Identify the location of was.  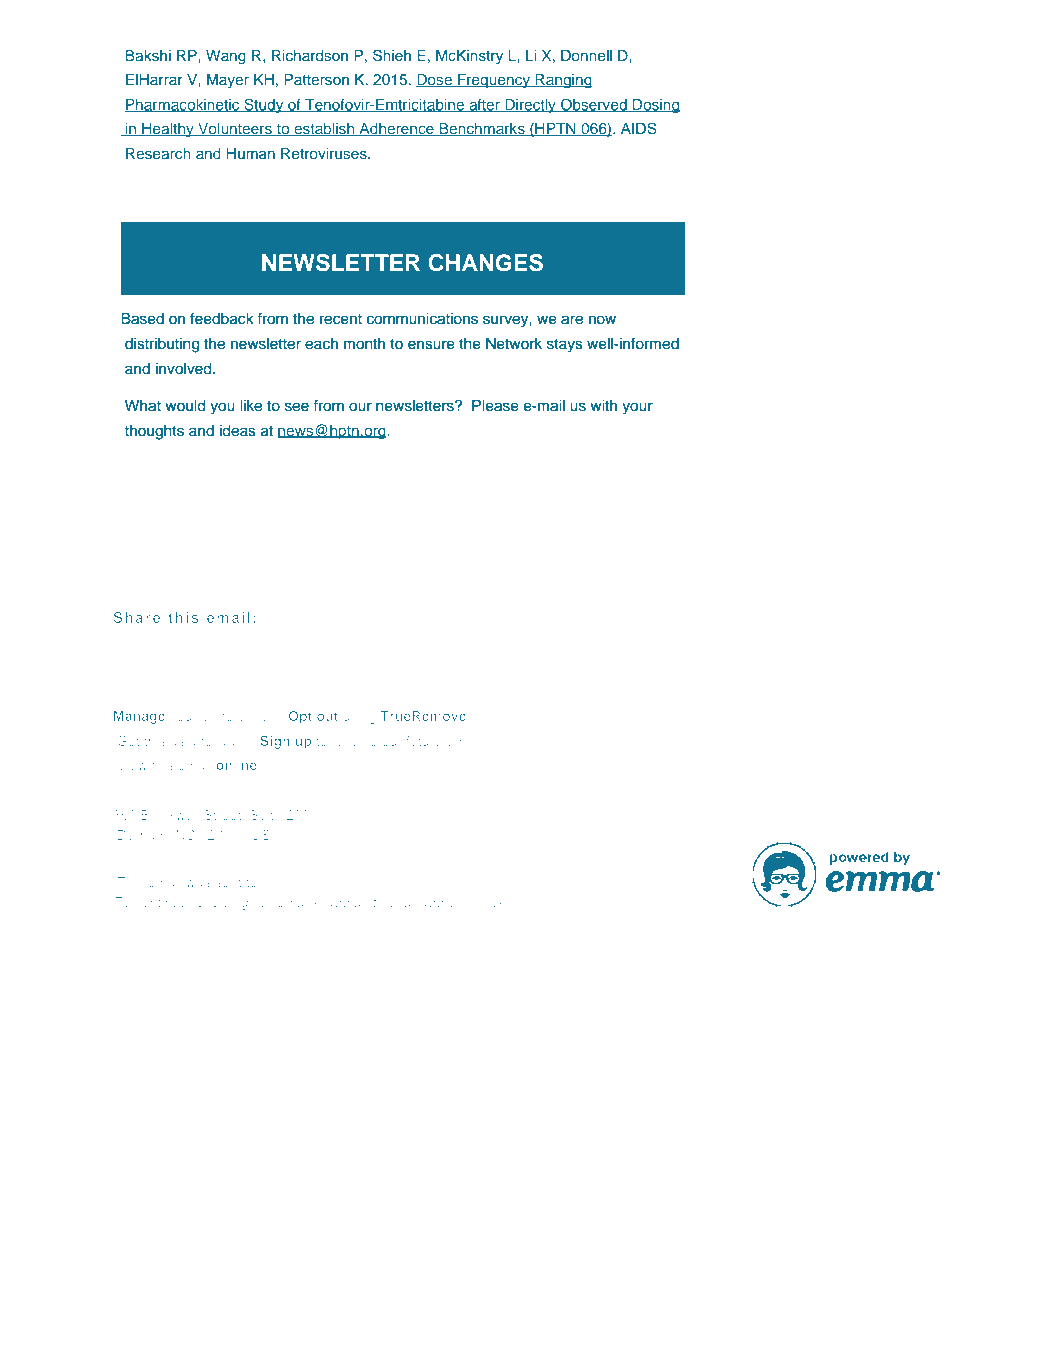
(198, 883).
